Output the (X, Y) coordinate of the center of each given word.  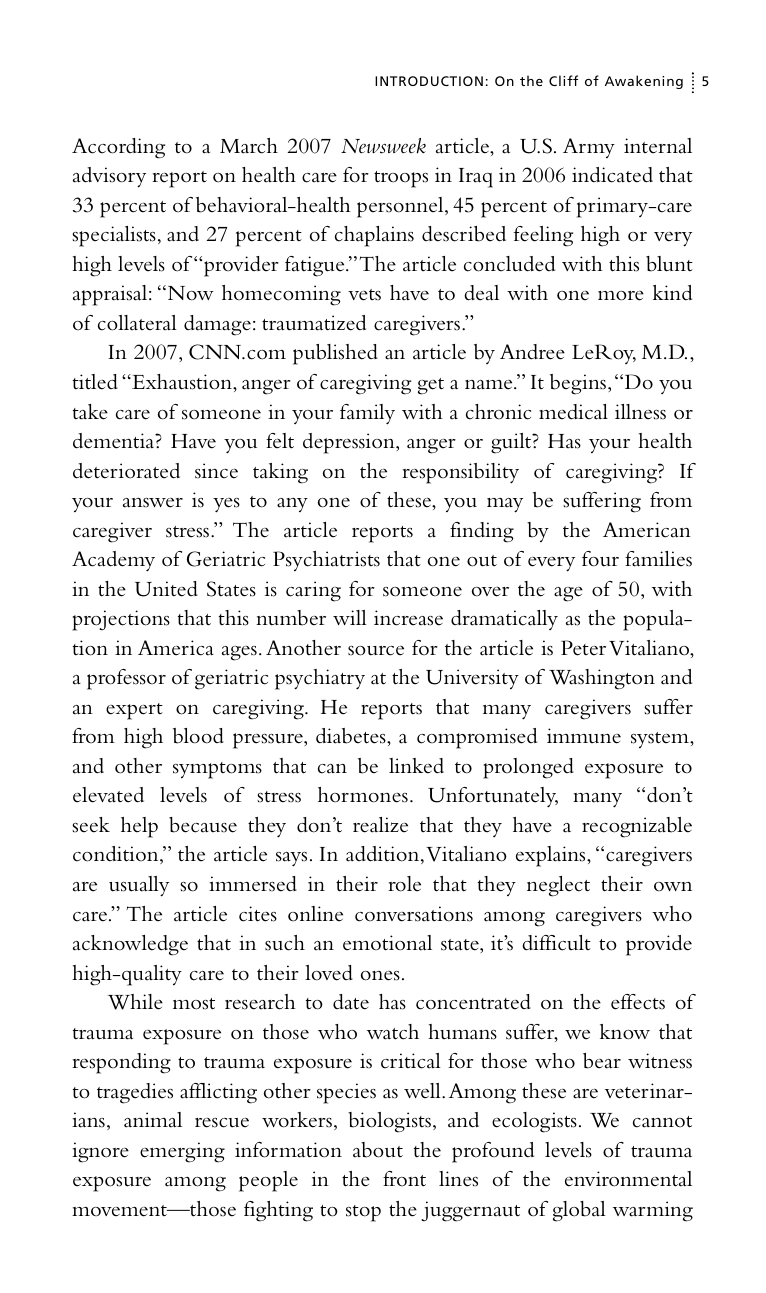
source (376, 651)
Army (589, 148)
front (404, 1179)
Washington (602, 679)
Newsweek (383, 146)
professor (126, 679)
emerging (182, 1152)
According (118, 148)
